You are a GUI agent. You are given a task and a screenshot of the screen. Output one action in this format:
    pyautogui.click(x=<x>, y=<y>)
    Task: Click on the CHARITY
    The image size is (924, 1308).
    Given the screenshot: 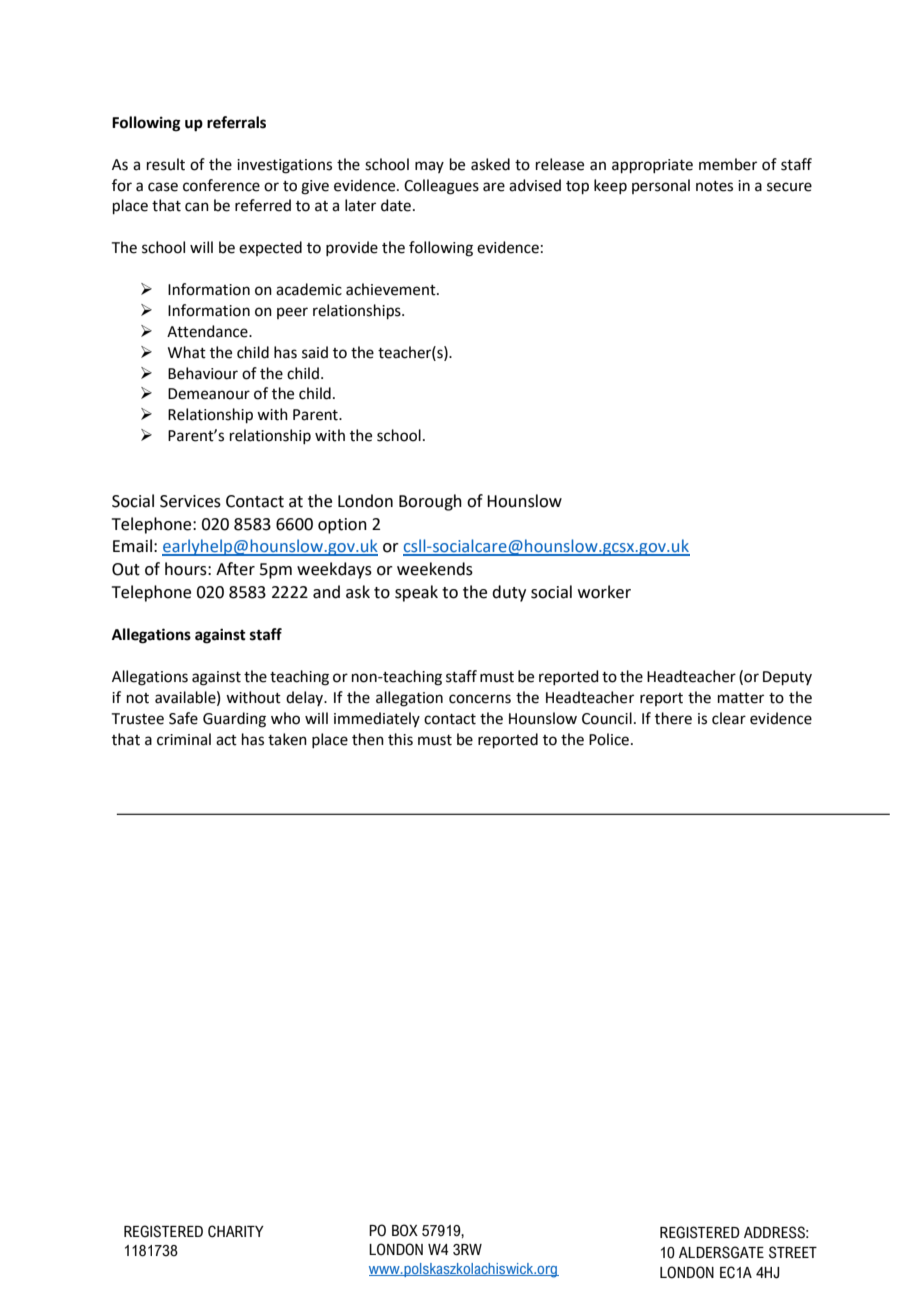 What is the action you would take?
    pyautogui.click(x=236, y=1231)
